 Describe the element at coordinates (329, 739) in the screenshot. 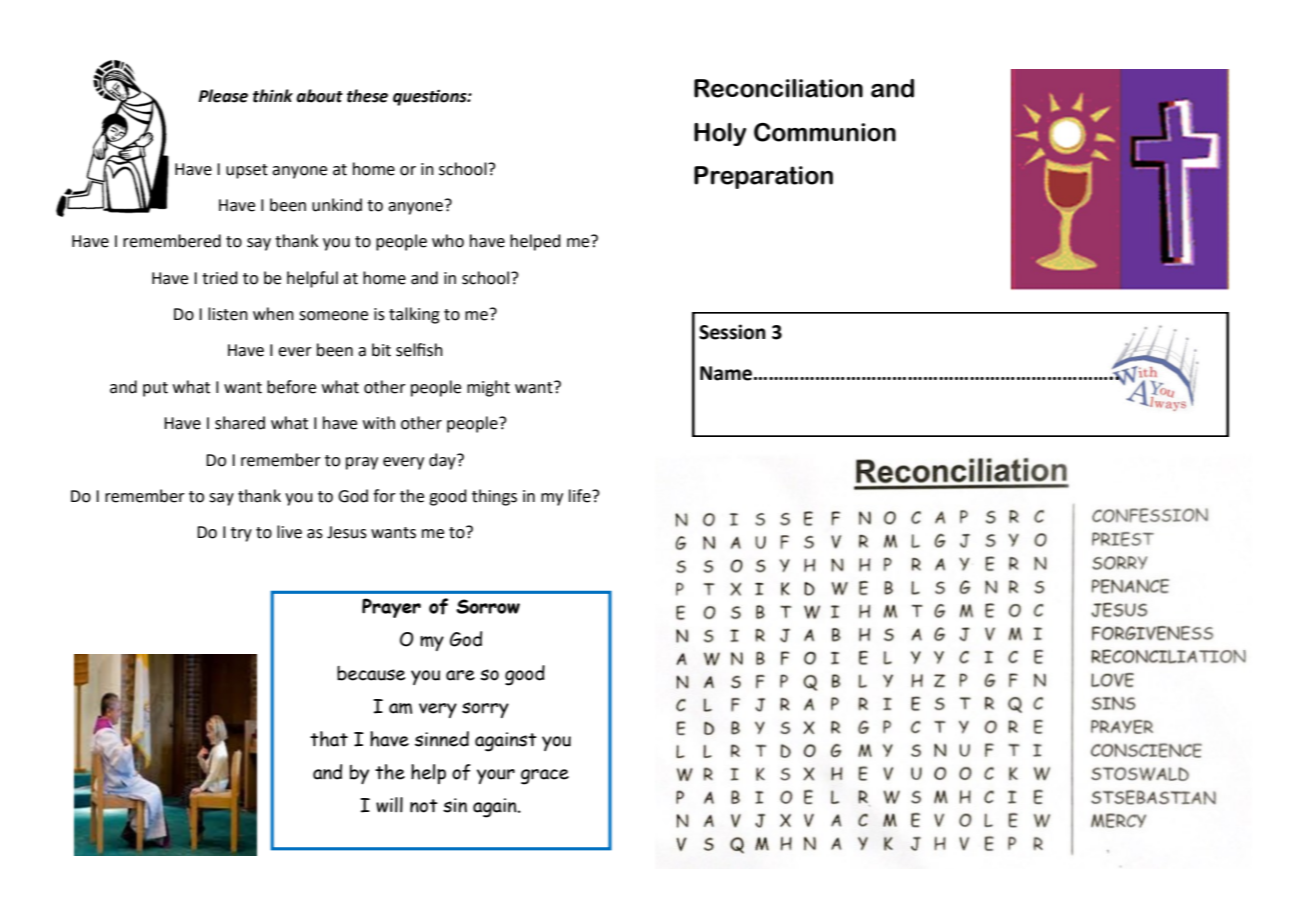

I see `that` at that location.
